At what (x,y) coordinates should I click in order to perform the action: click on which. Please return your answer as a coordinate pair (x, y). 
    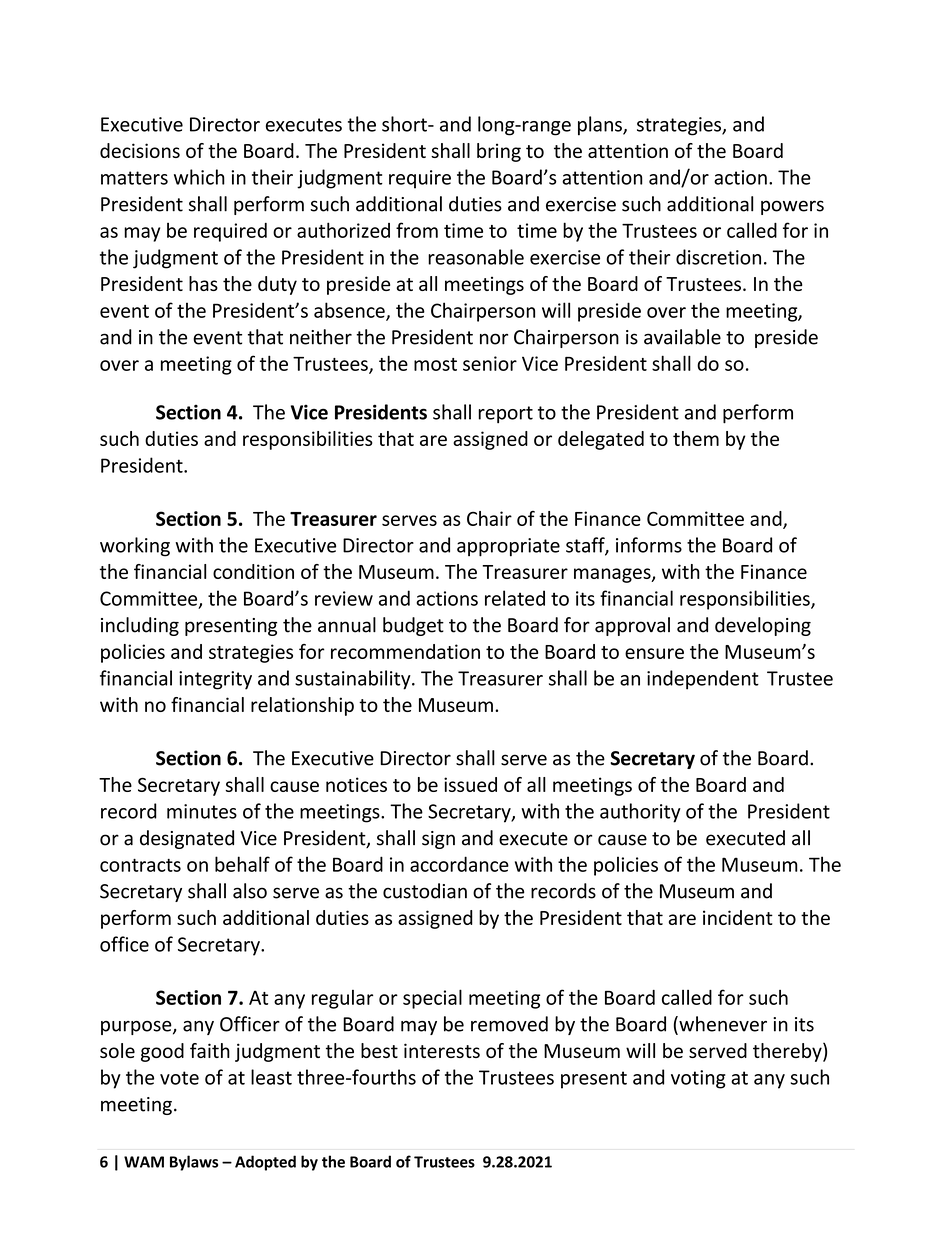
    Looking at the image, I should click on (199, 177).
